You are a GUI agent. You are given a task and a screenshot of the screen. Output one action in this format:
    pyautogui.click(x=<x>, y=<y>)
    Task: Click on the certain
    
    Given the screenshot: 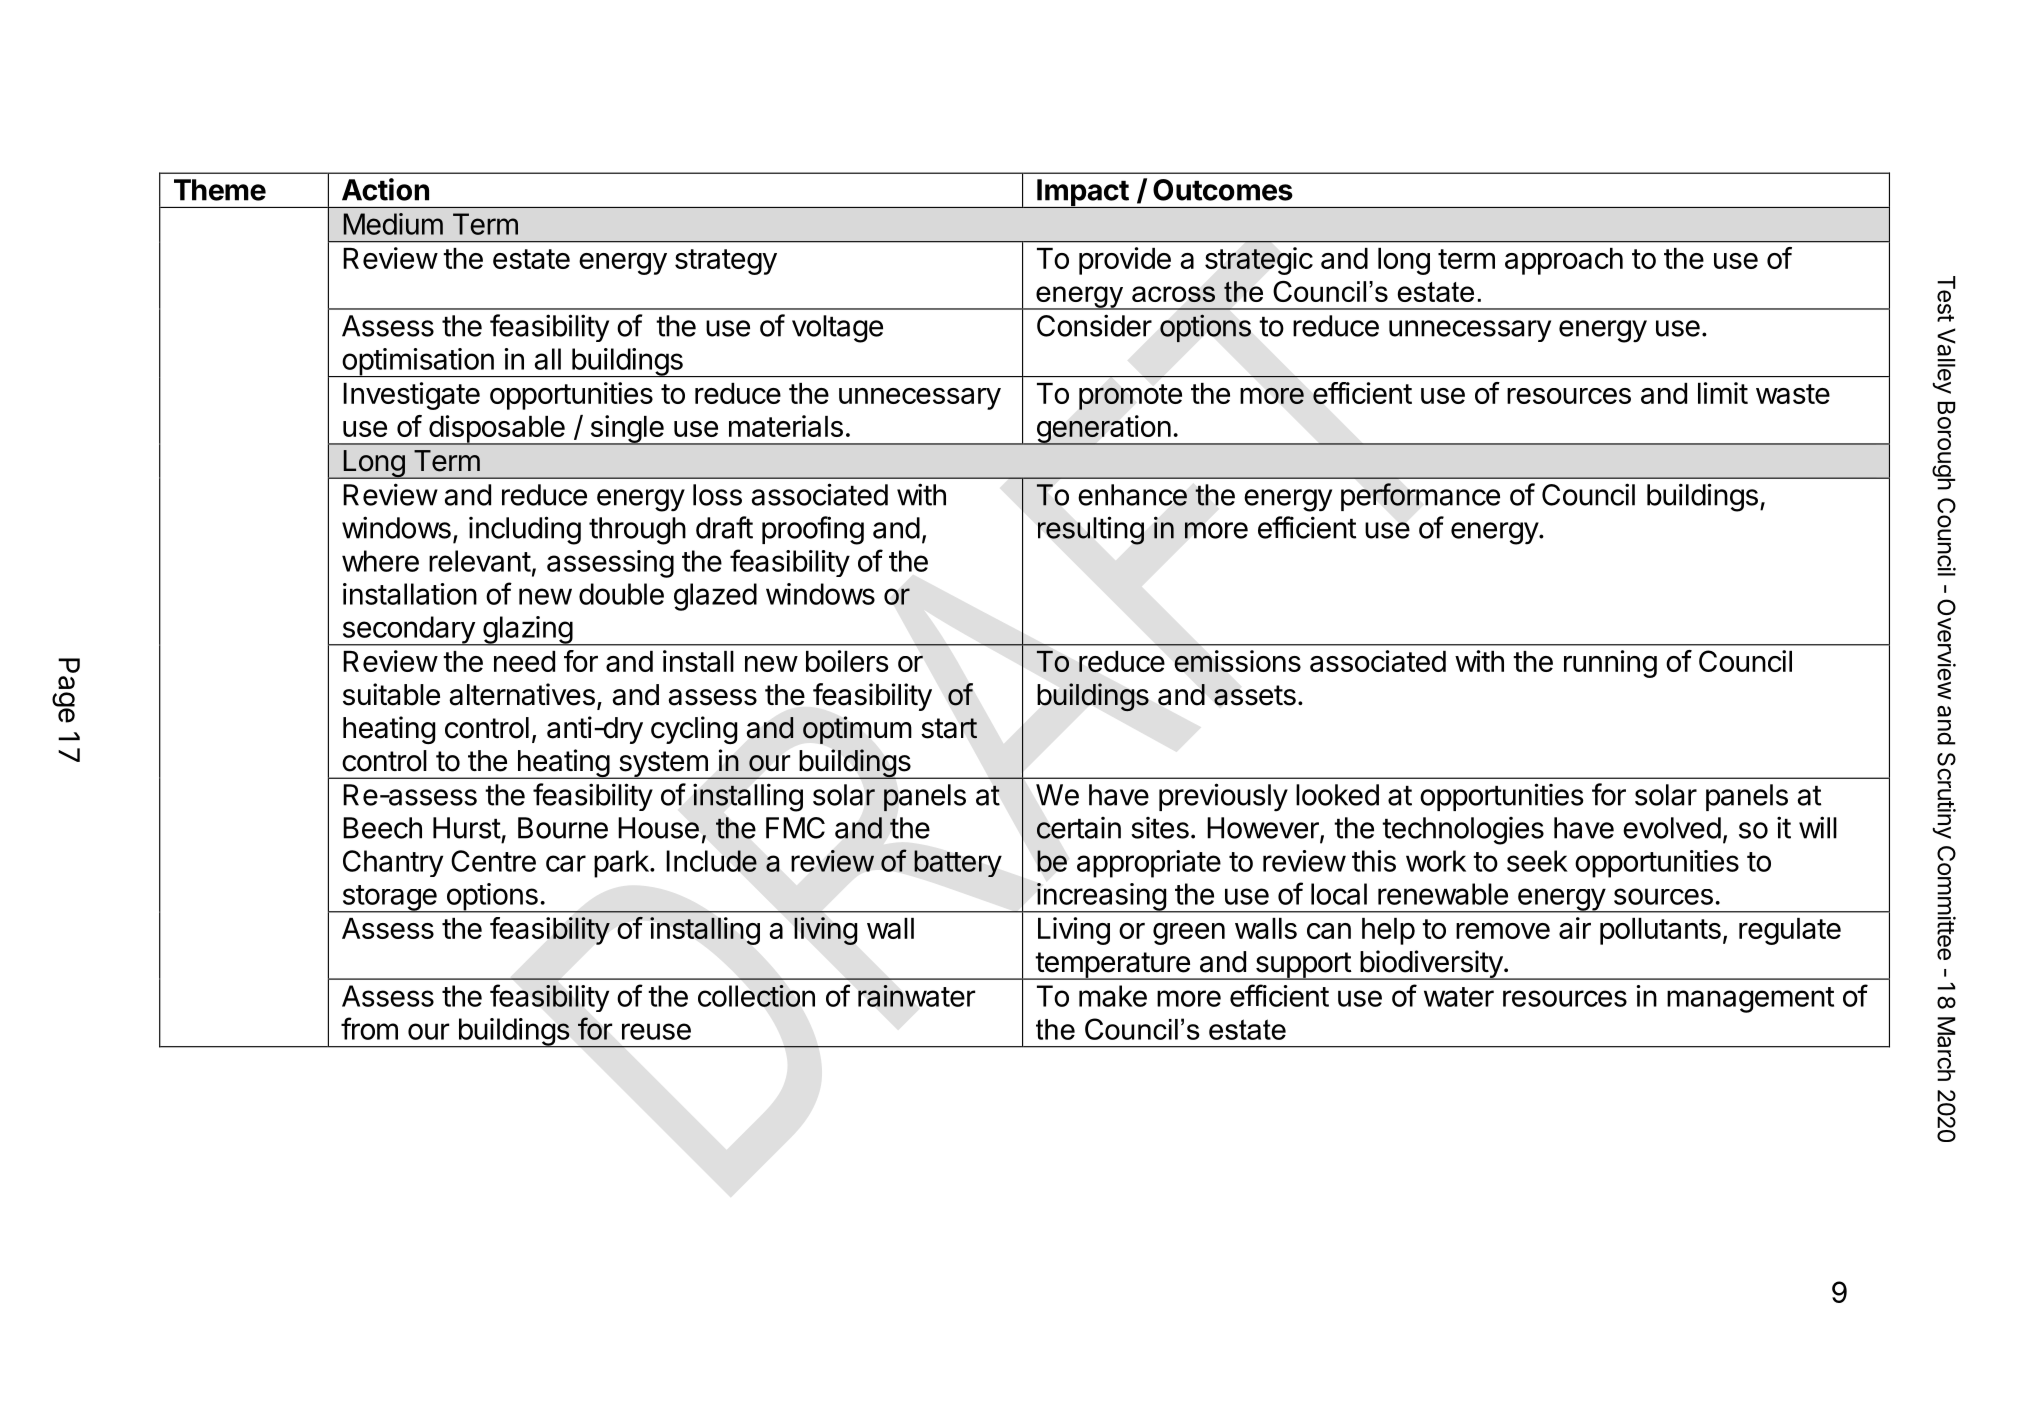 What is the action you would take?
    pyautogui.click(x=1079, y=828)
